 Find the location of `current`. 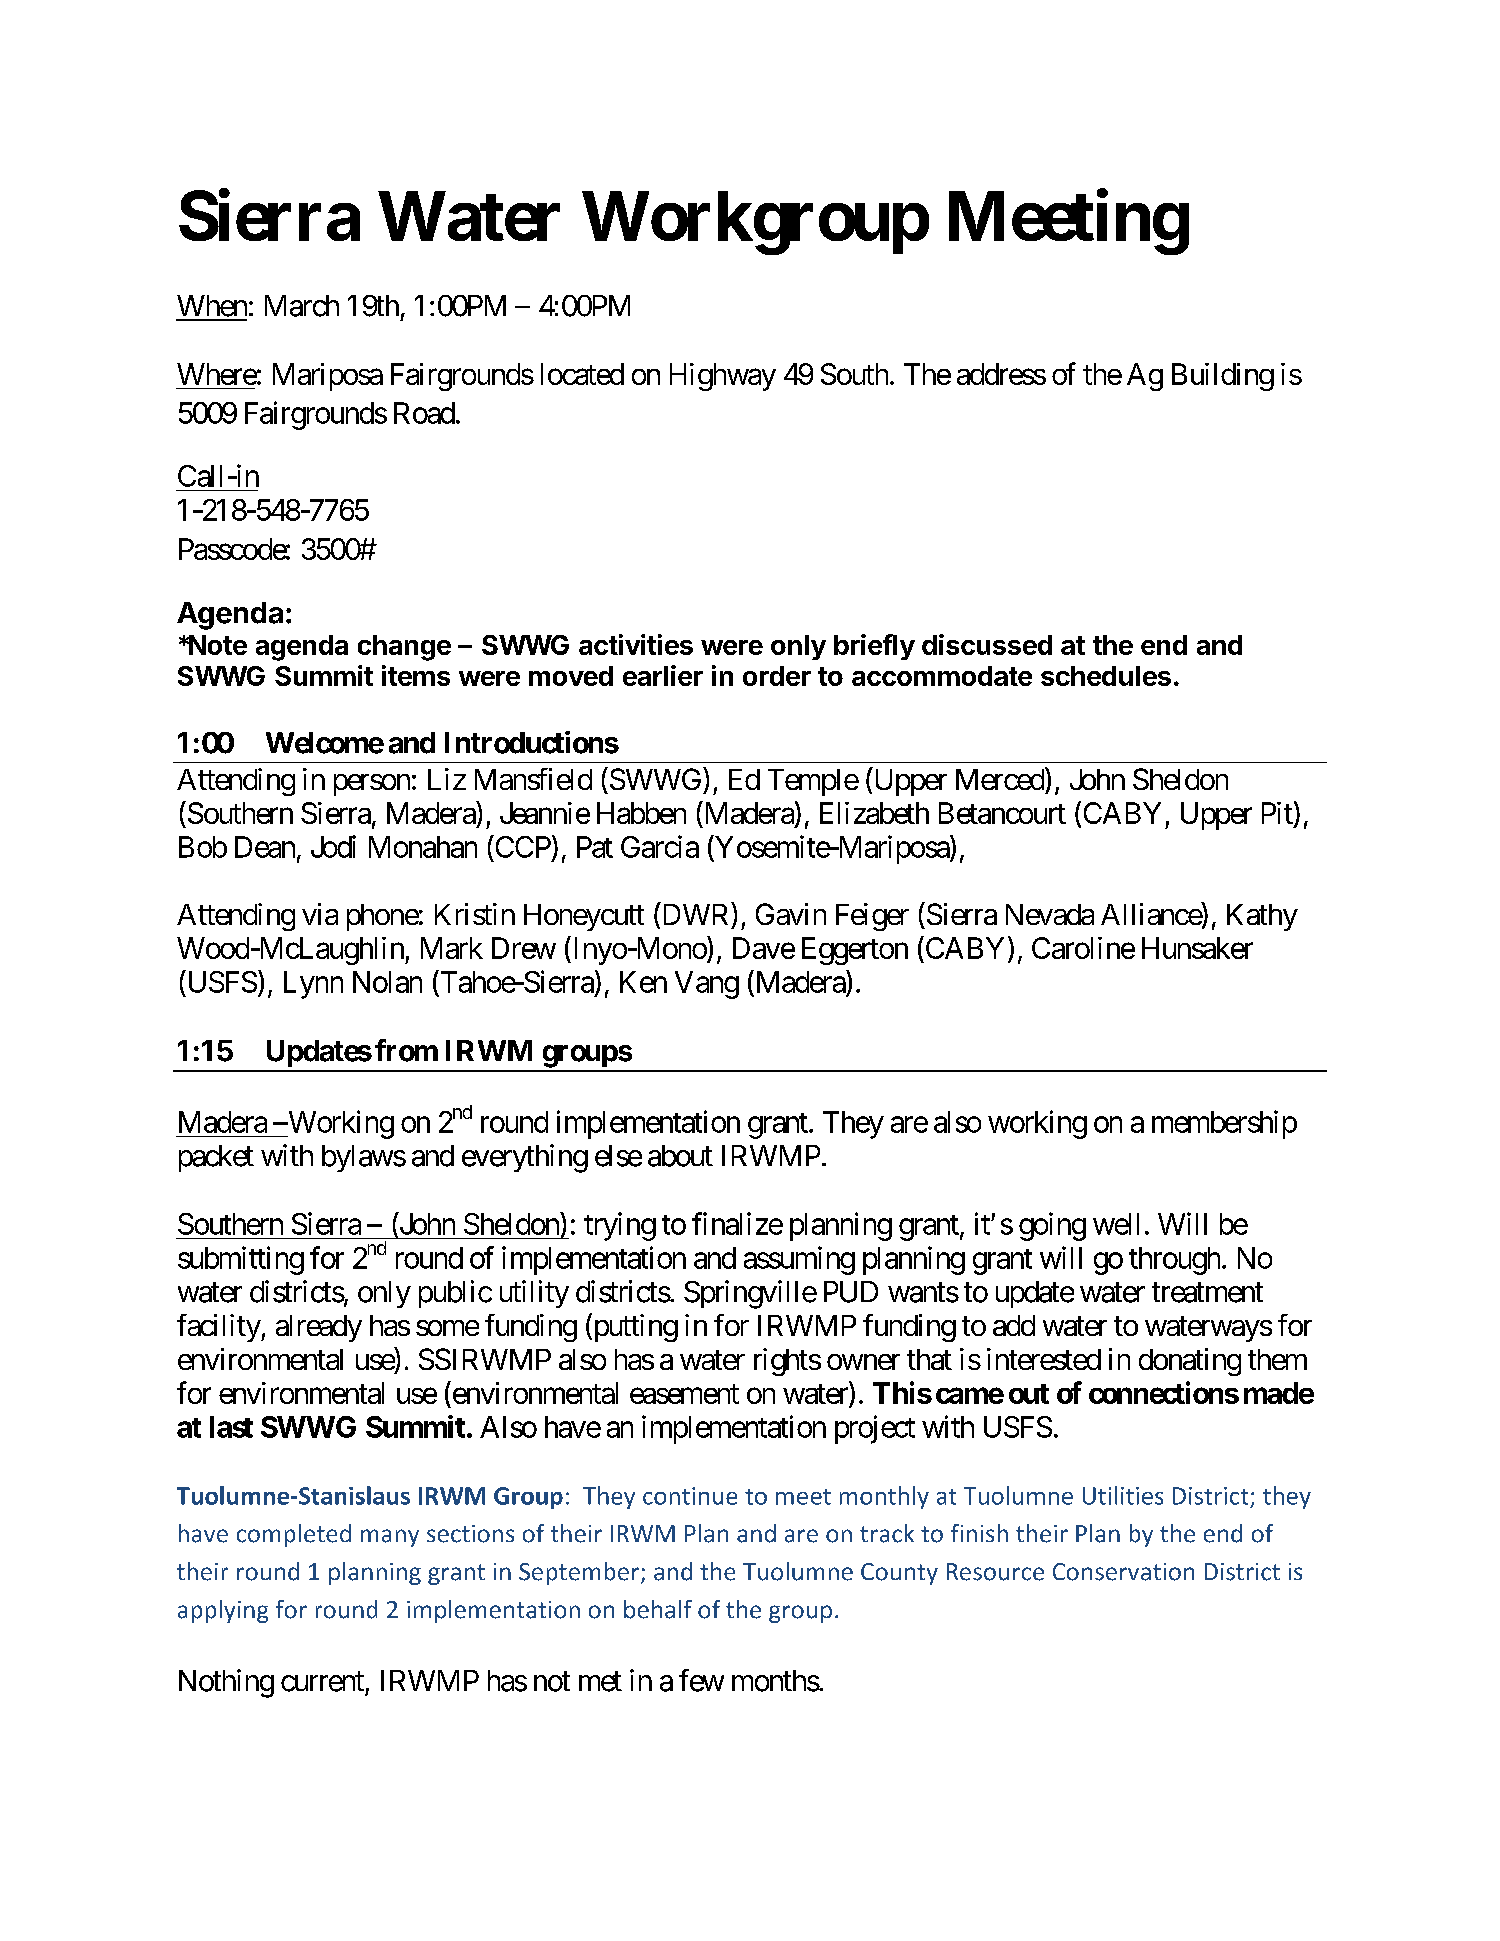

current is located at coordinates (322, 1682).
